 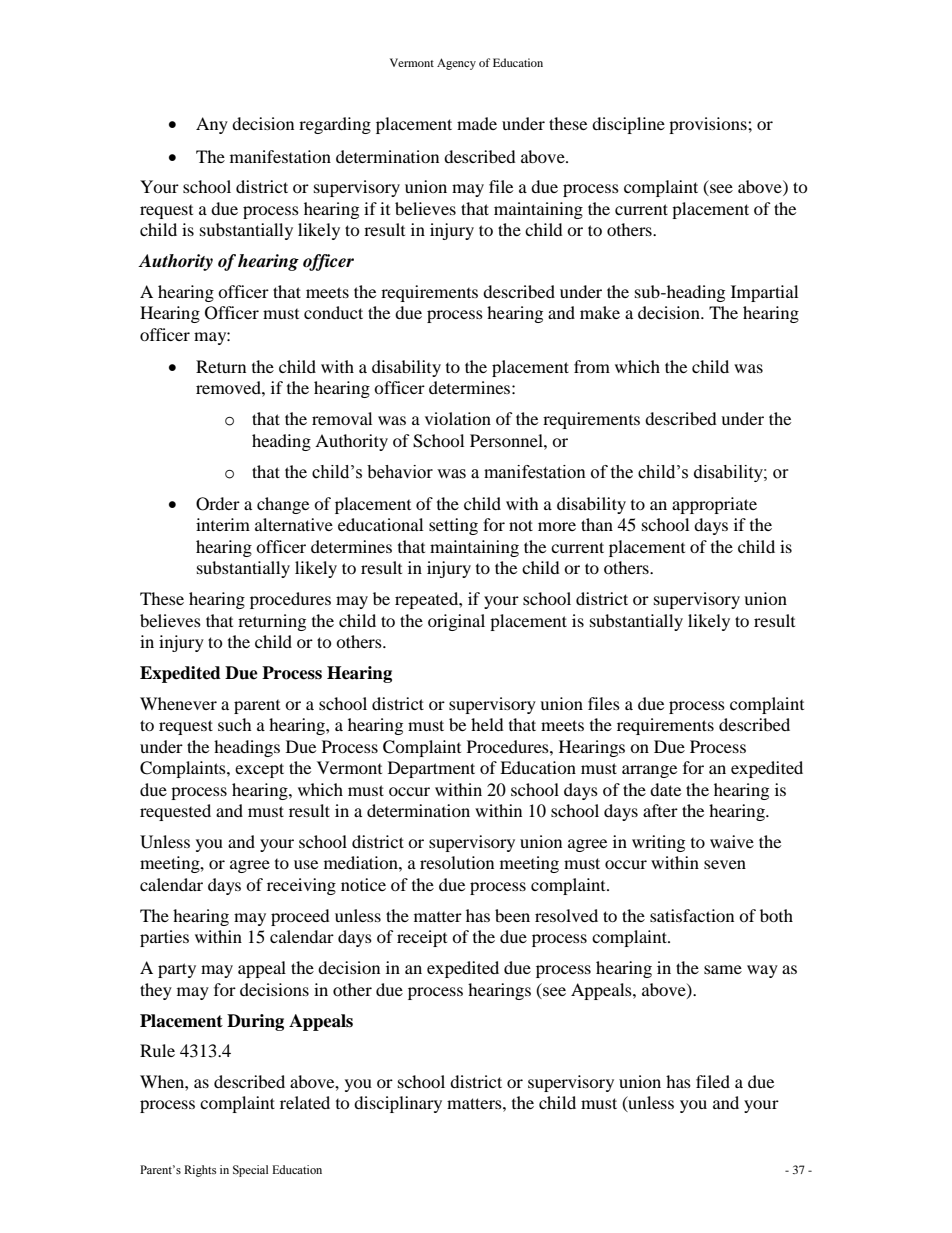 What do you see at coordinates (714, 505) in the document?
I see `appropriate` at bounding box center [714, 505].
